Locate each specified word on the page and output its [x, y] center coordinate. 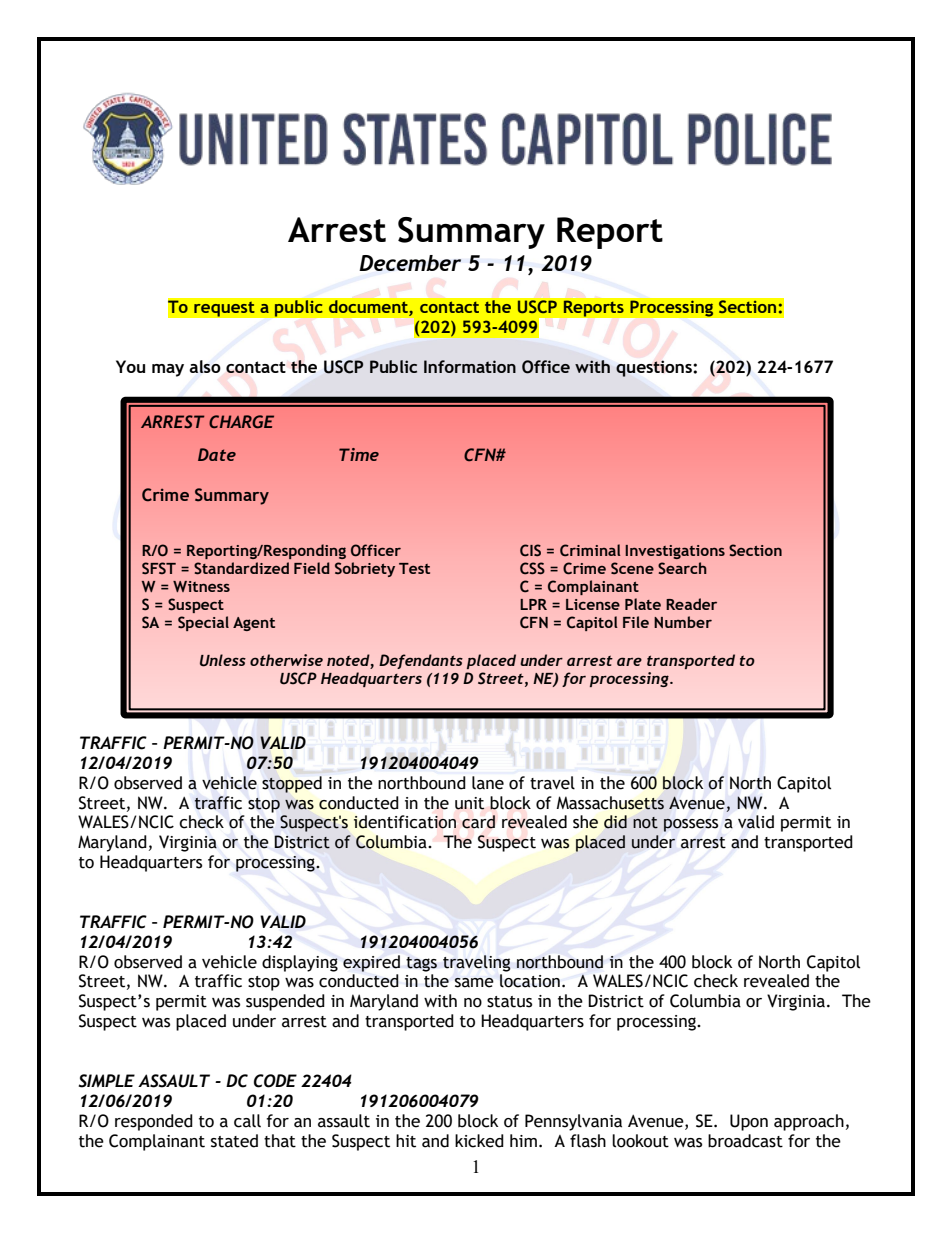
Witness [201, 586]
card [478, 822]
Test [414, 568]
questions [655, 368]
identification [405, 822]
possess [690, 825]
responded [154, 1122]
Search [682, 568]
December [410, 263]
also [205, 366]
